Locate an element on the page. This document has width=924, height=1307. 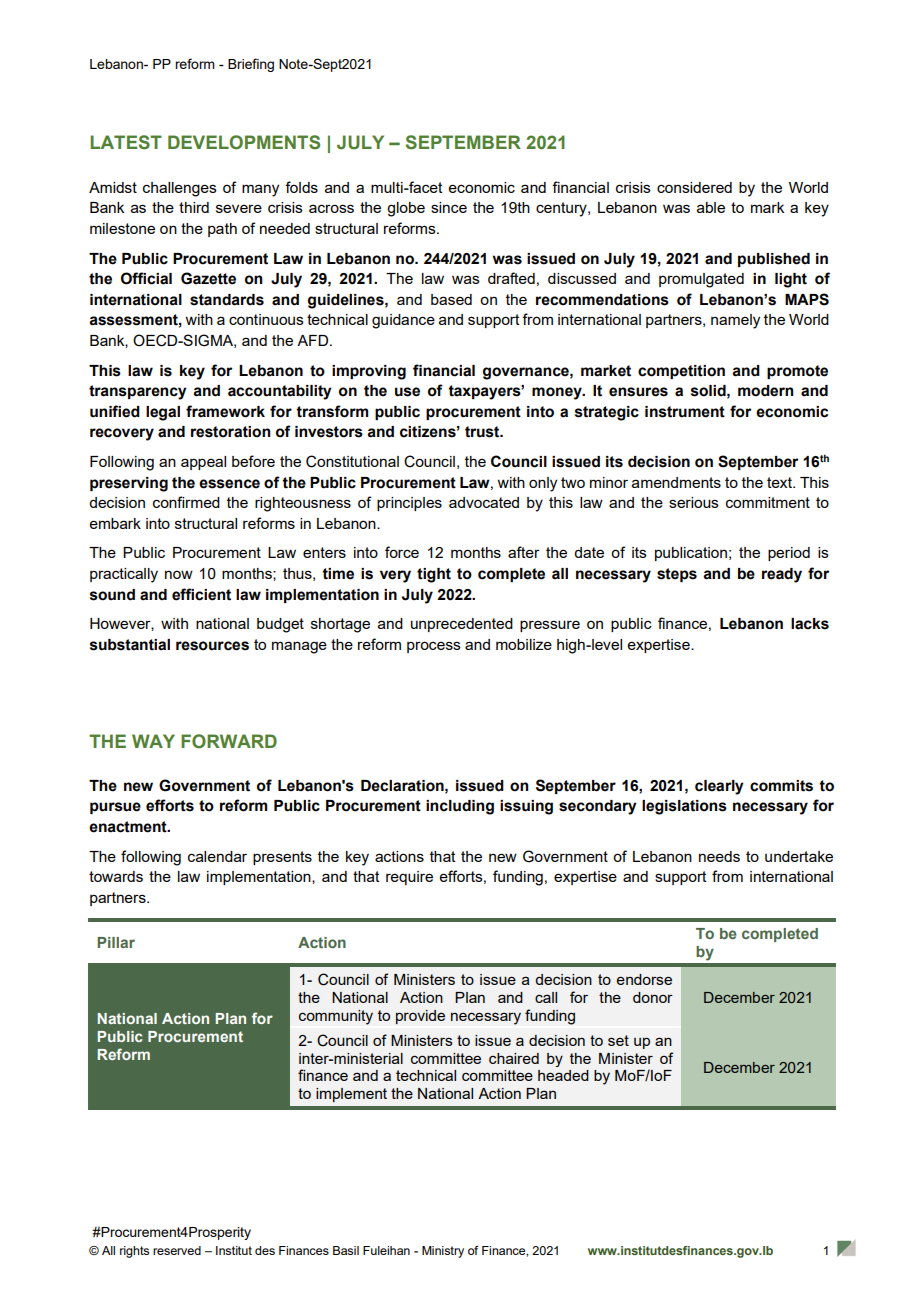
since is located at coordinates (449, 207).
